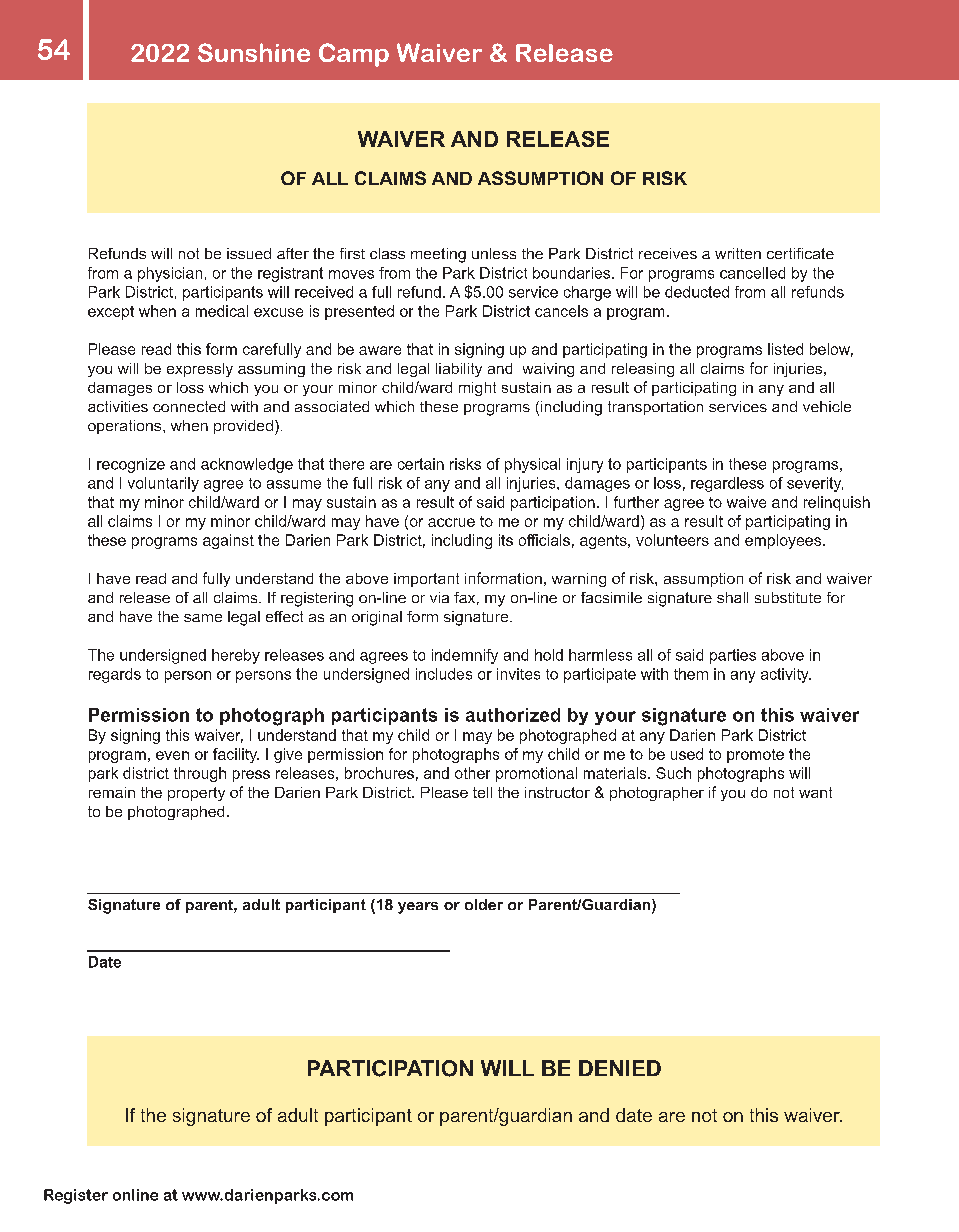 This document has height=1232, width=959. Describe the element at coordinates (755, 756) in the document. I see `promote` at that location.
